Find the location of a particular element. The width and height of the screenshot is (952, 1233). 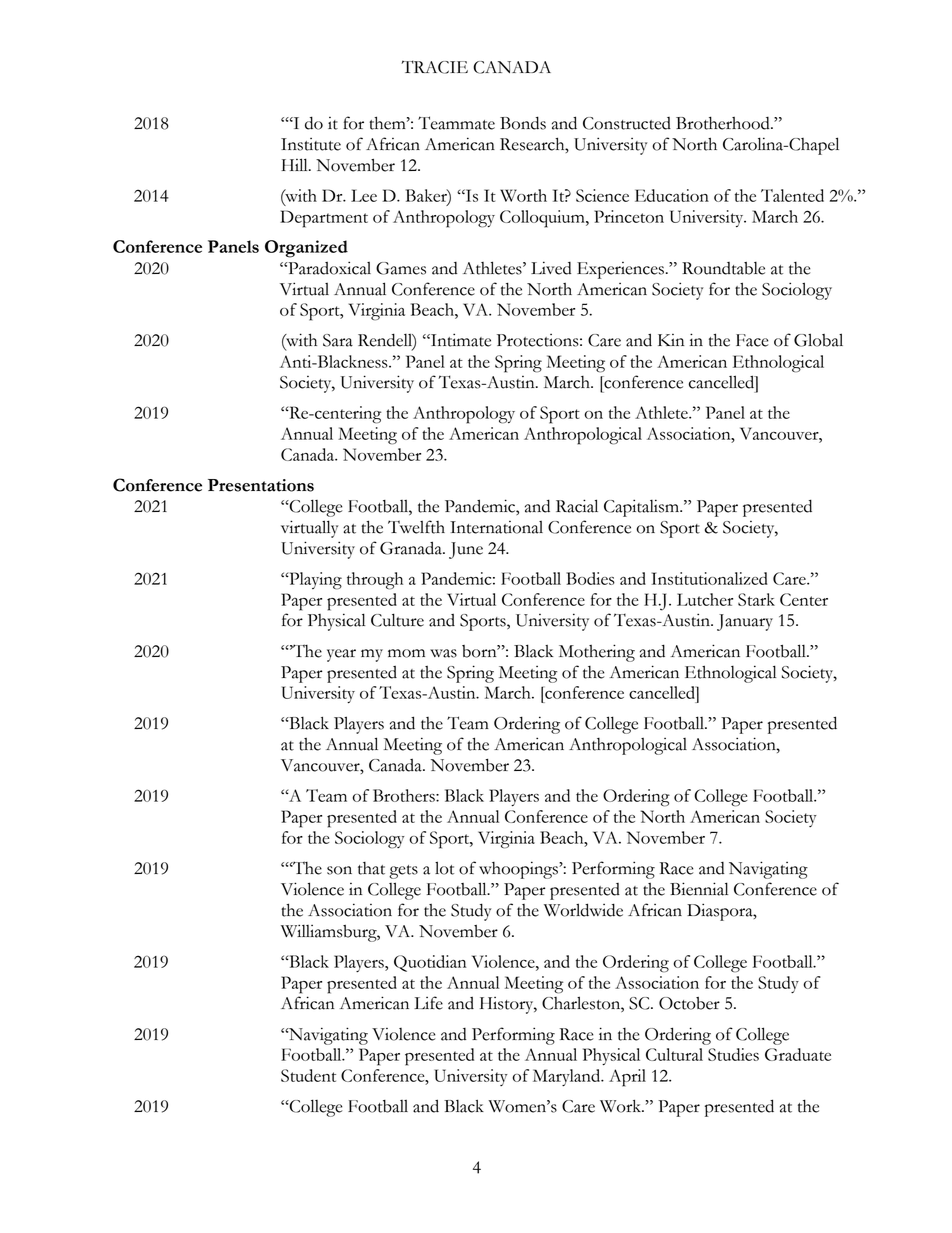

Brotherhood is located at coordinates (724, 123).
